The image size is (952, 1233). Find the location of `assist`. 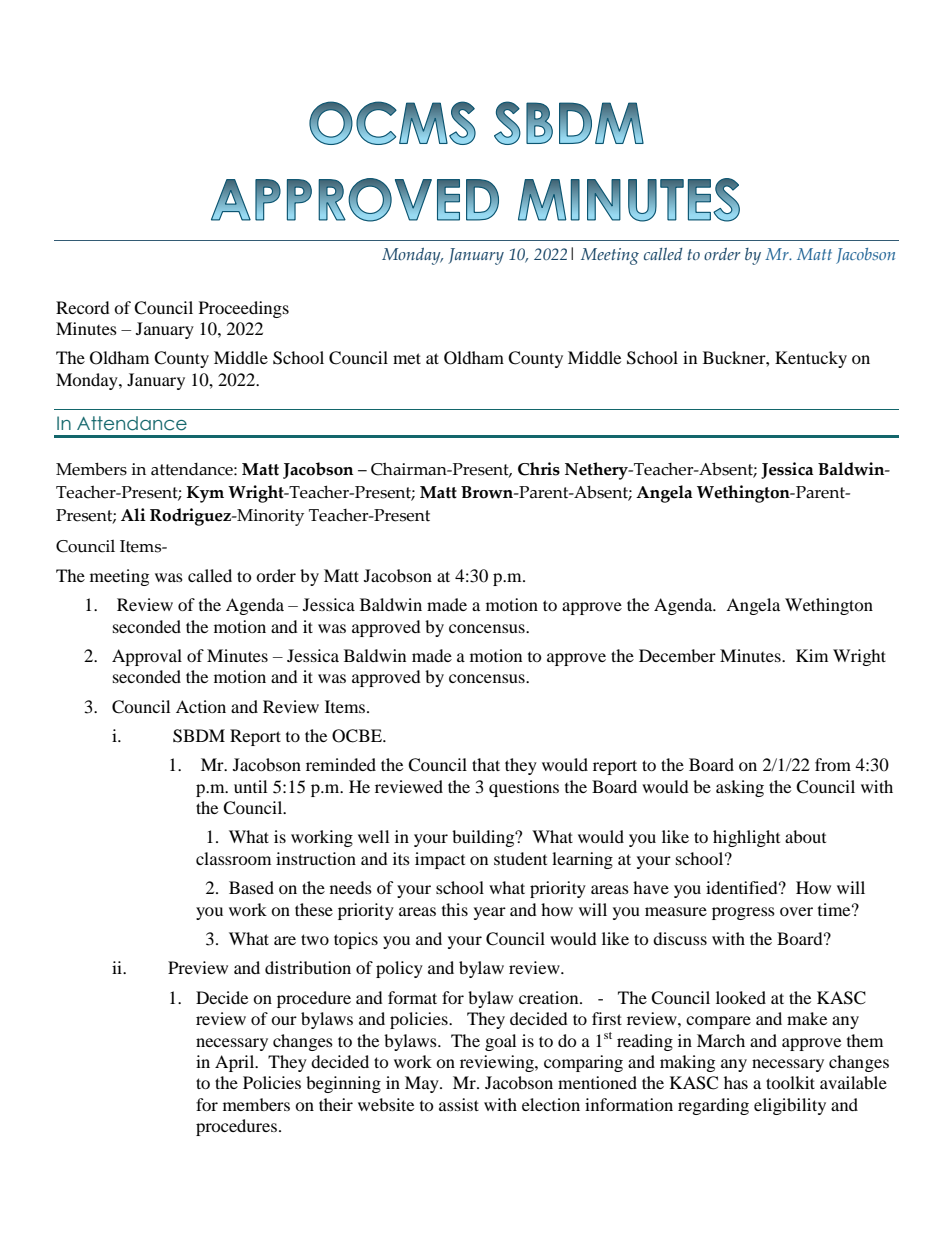

assist is located at coordinates (459, 1104).
